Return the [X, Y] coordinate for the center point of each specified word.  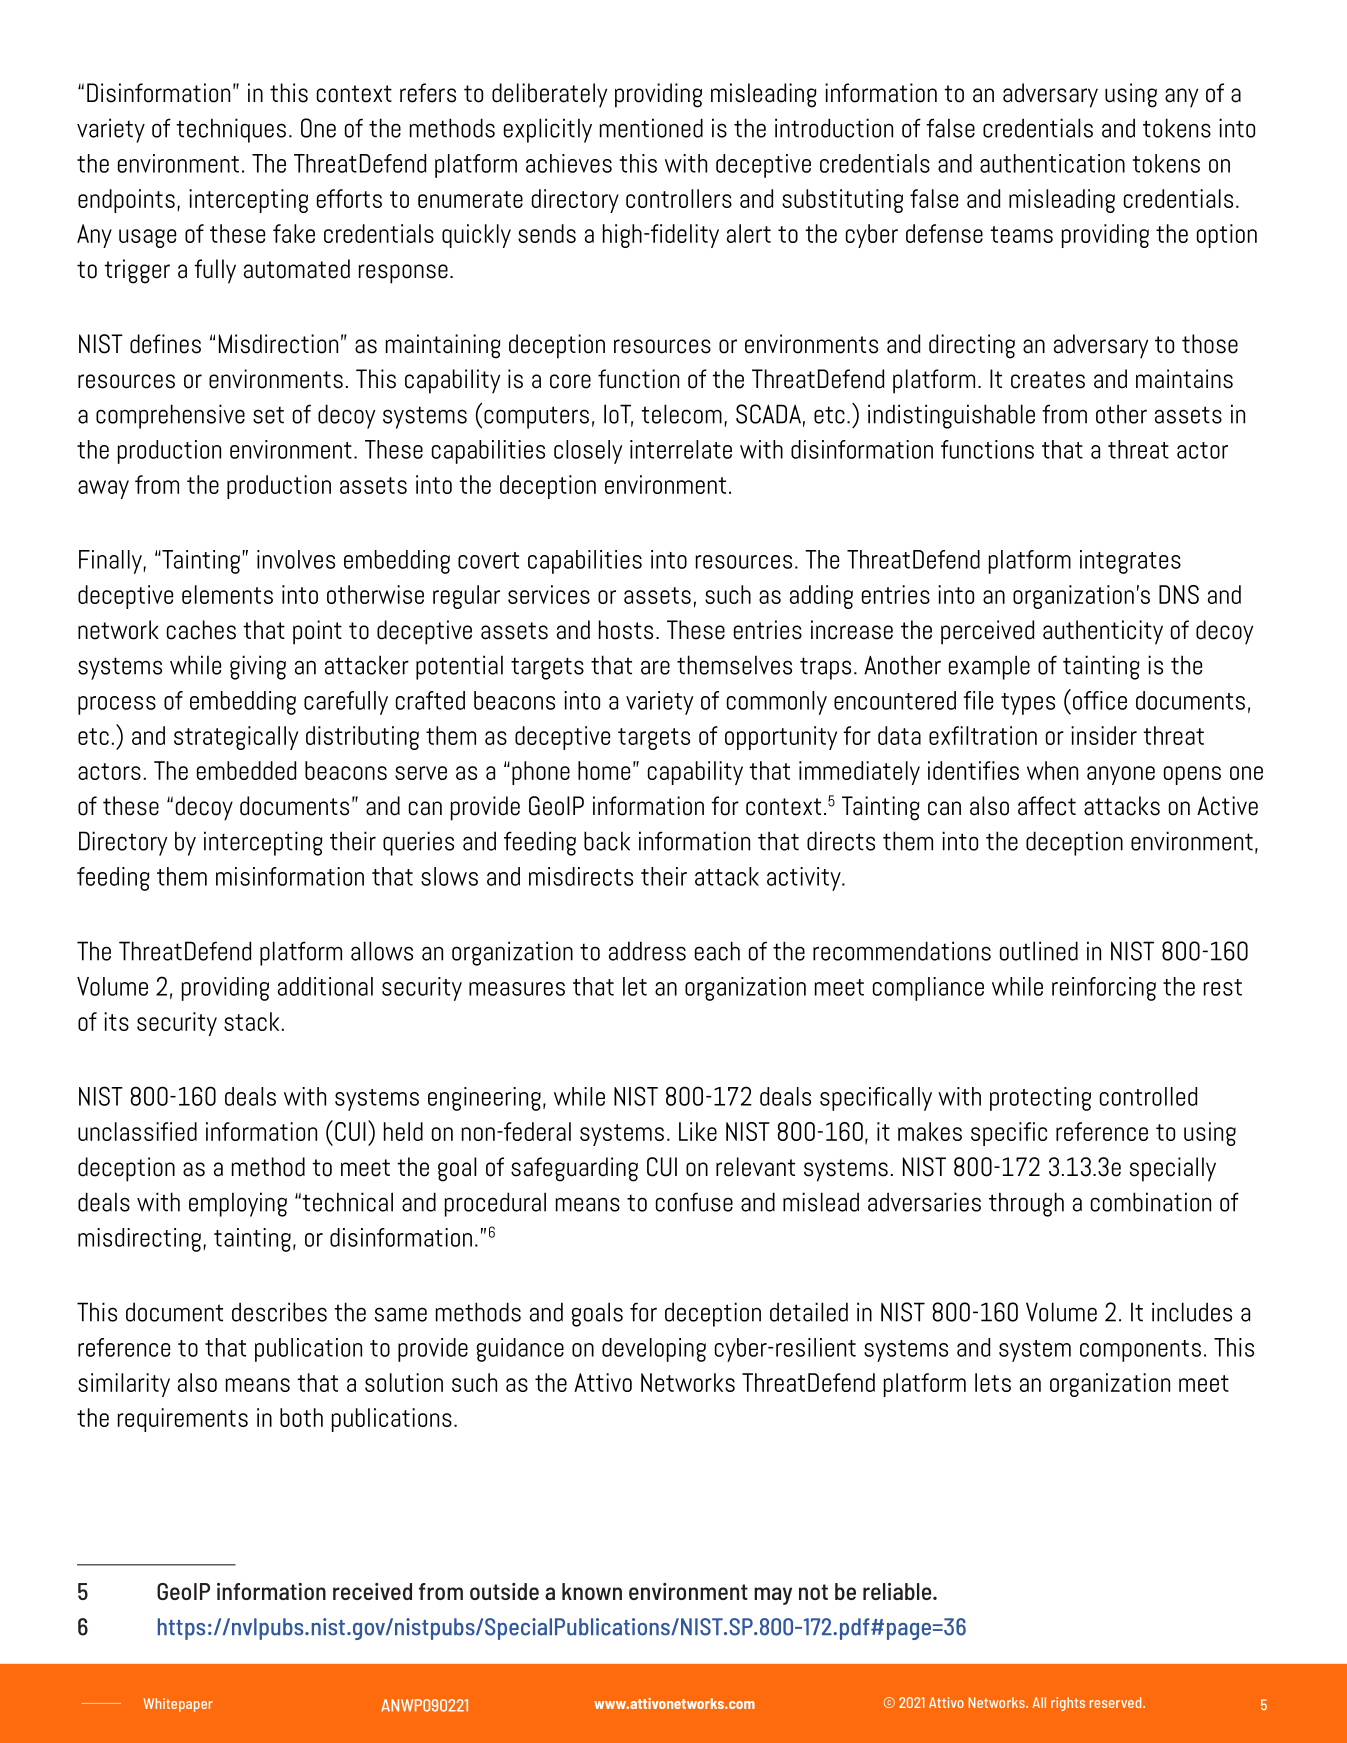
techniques [231, 130]
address [647, 951]
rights [1068, 1704]
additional [325, 986]
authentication [1052, 163]
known [592, 1591]
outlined [1039, 951]
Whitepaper [178, 1705]
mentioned [651, 128]
